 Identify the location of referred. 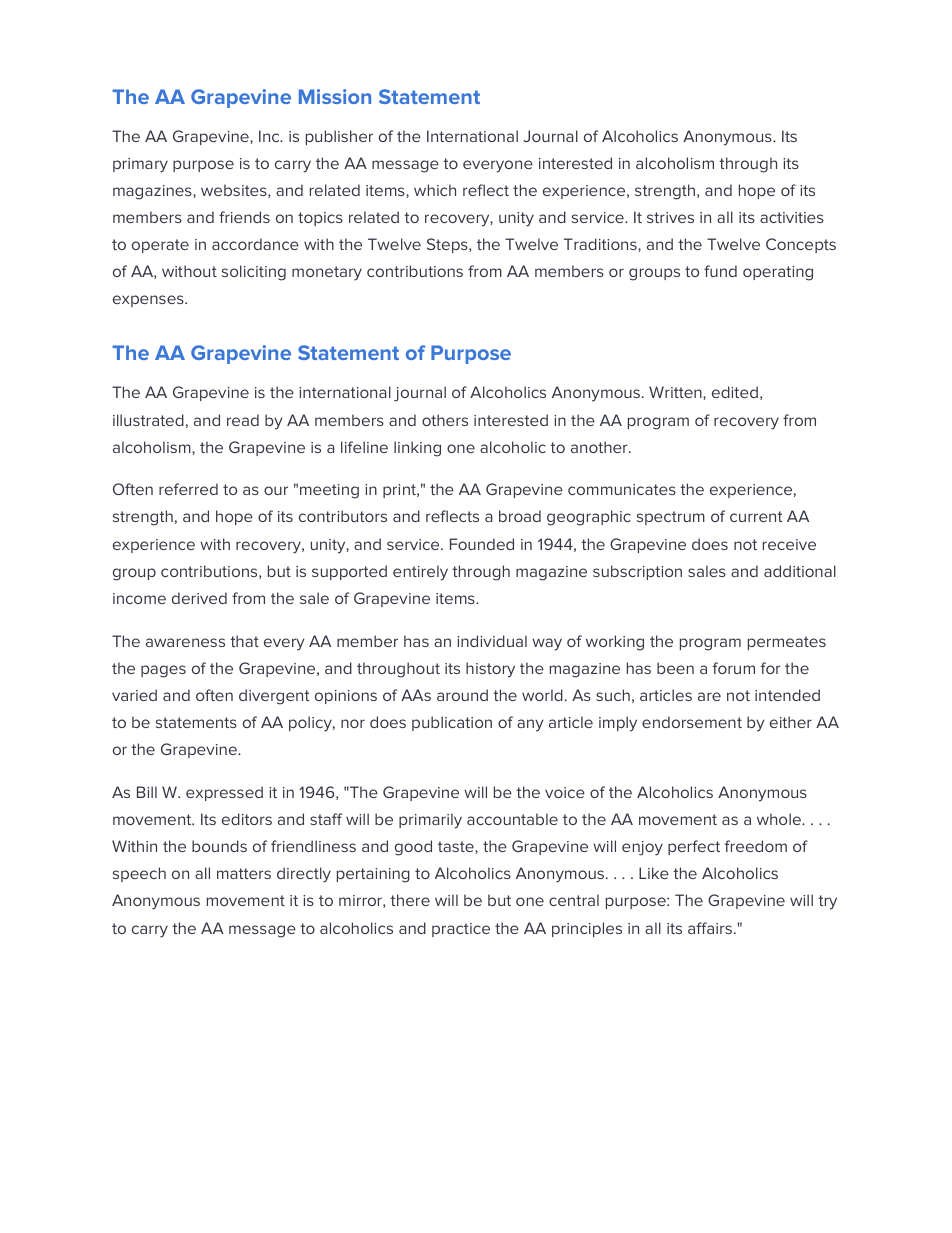
(188, 489).
